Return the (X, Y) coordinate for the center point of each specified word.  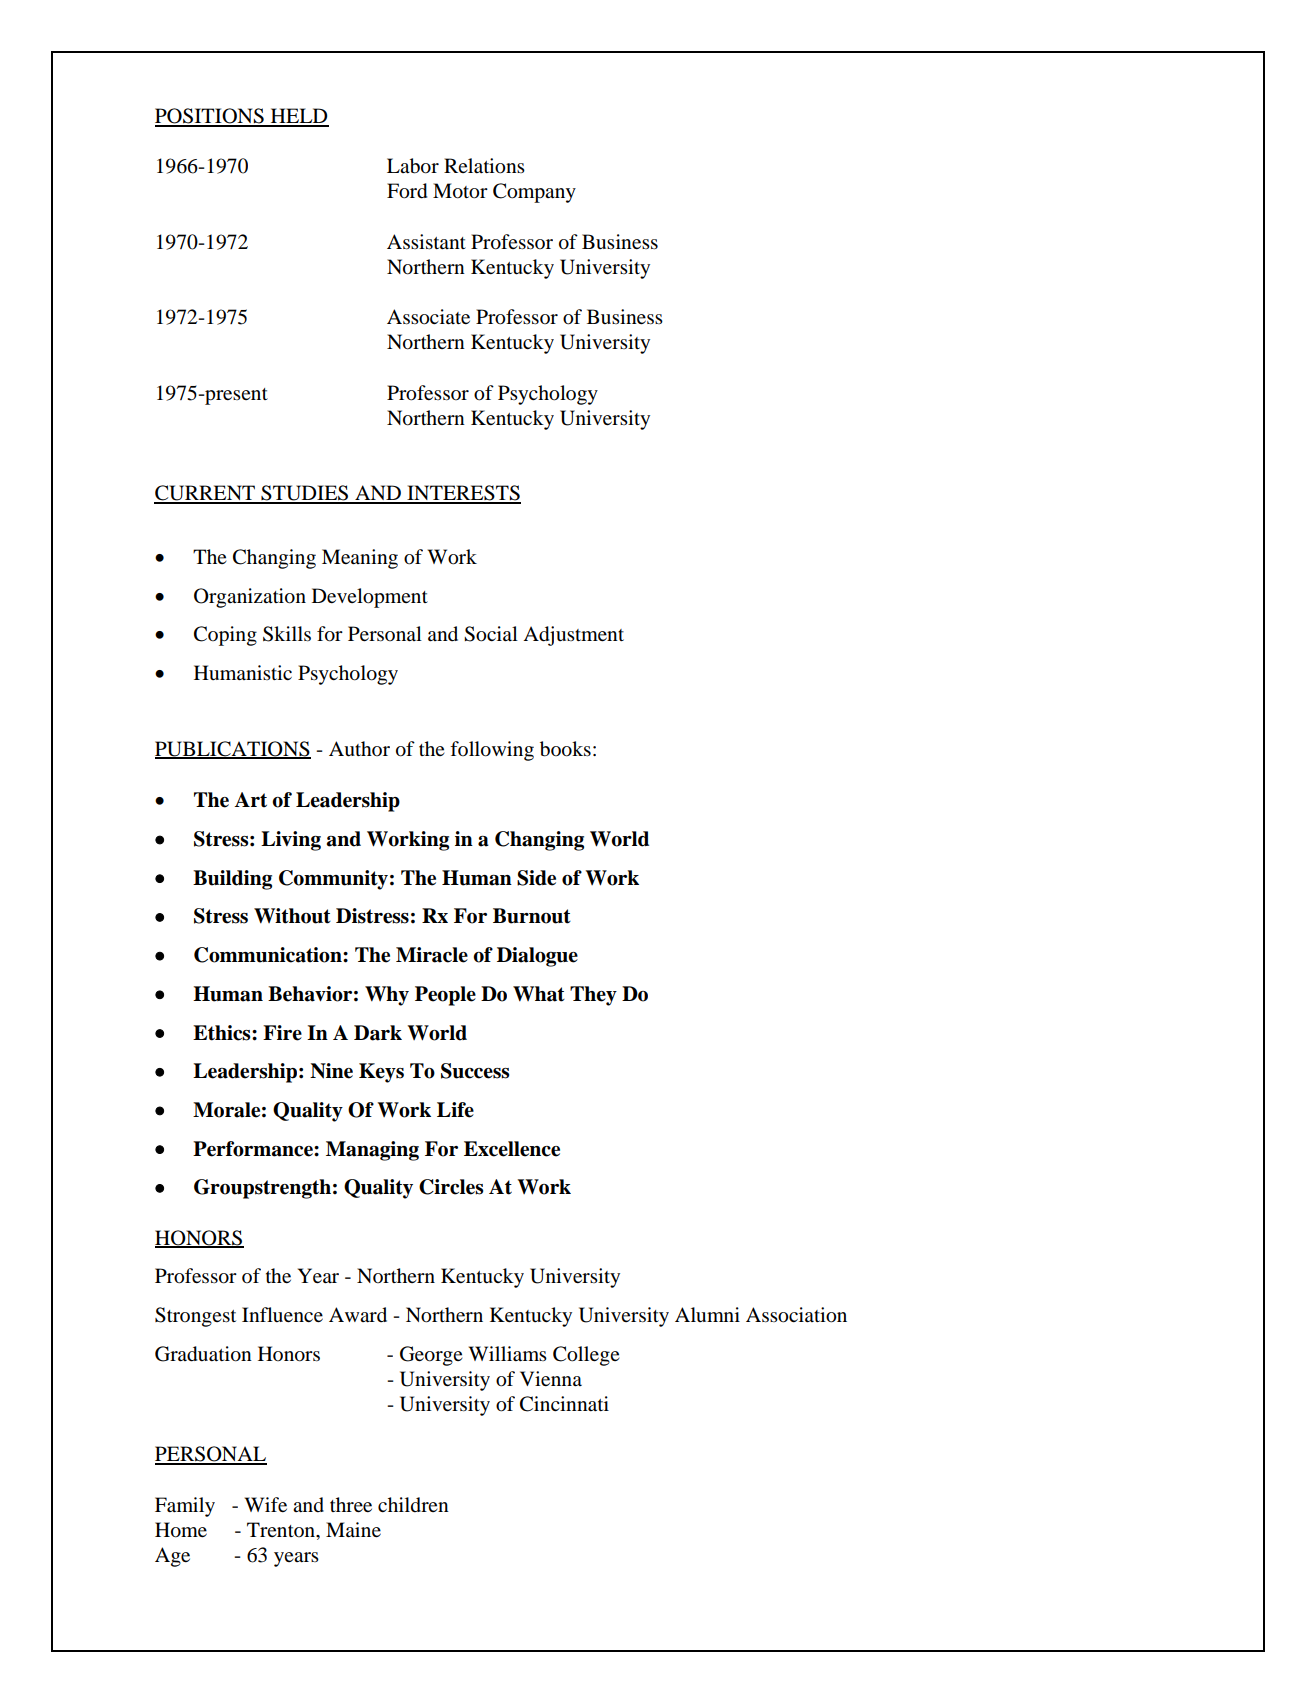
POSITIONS (210, 117)
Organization (250, 598)
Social (491, 634)
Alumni (707, 1314)
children (413, 1505)
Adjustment (573, 636)
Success (475, 1071)
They (593, 996)
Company (534, 193)
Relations (484, 166)
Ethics (223, 1033)
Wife (266, 1504)
